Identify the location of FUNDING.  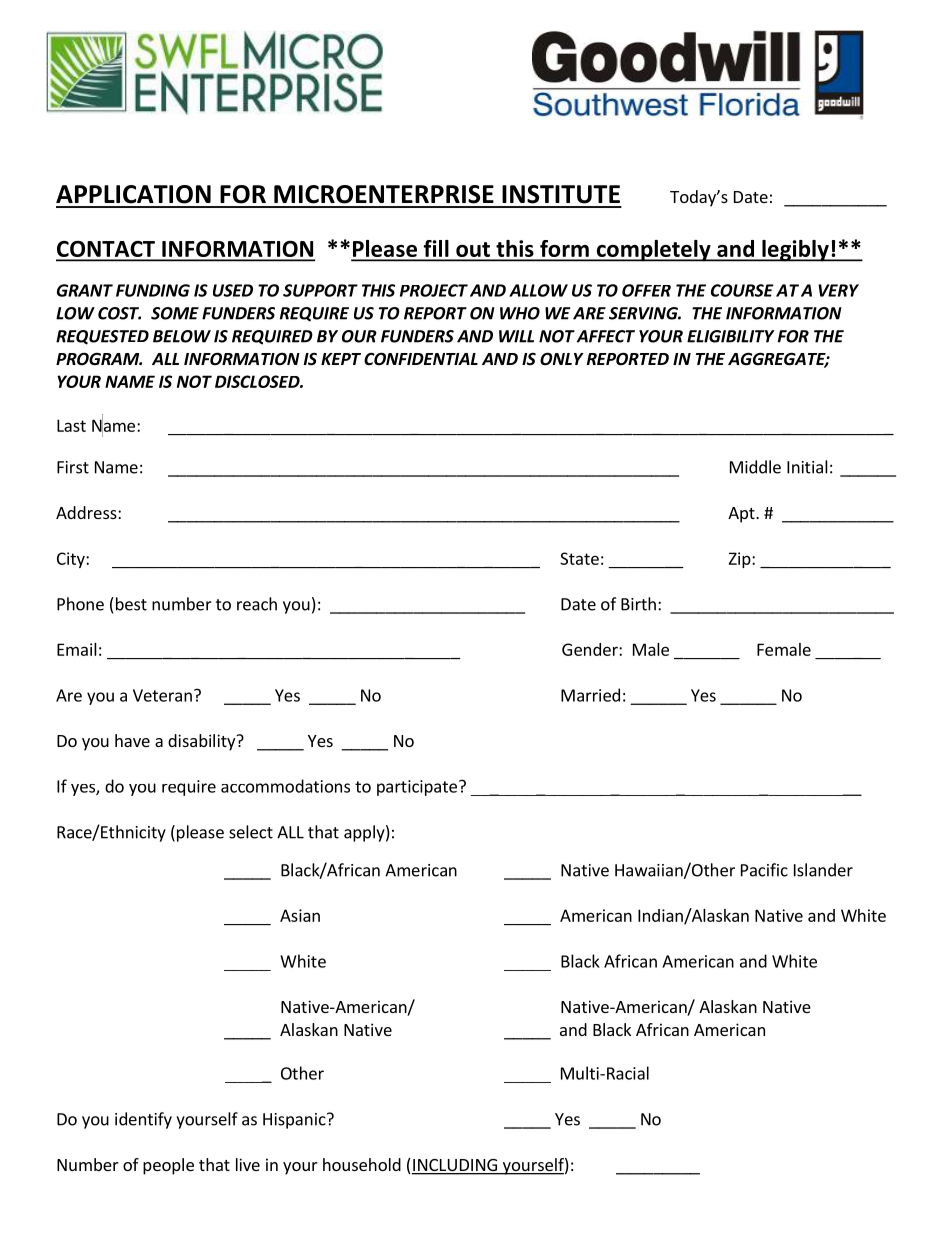
(153, 290).
